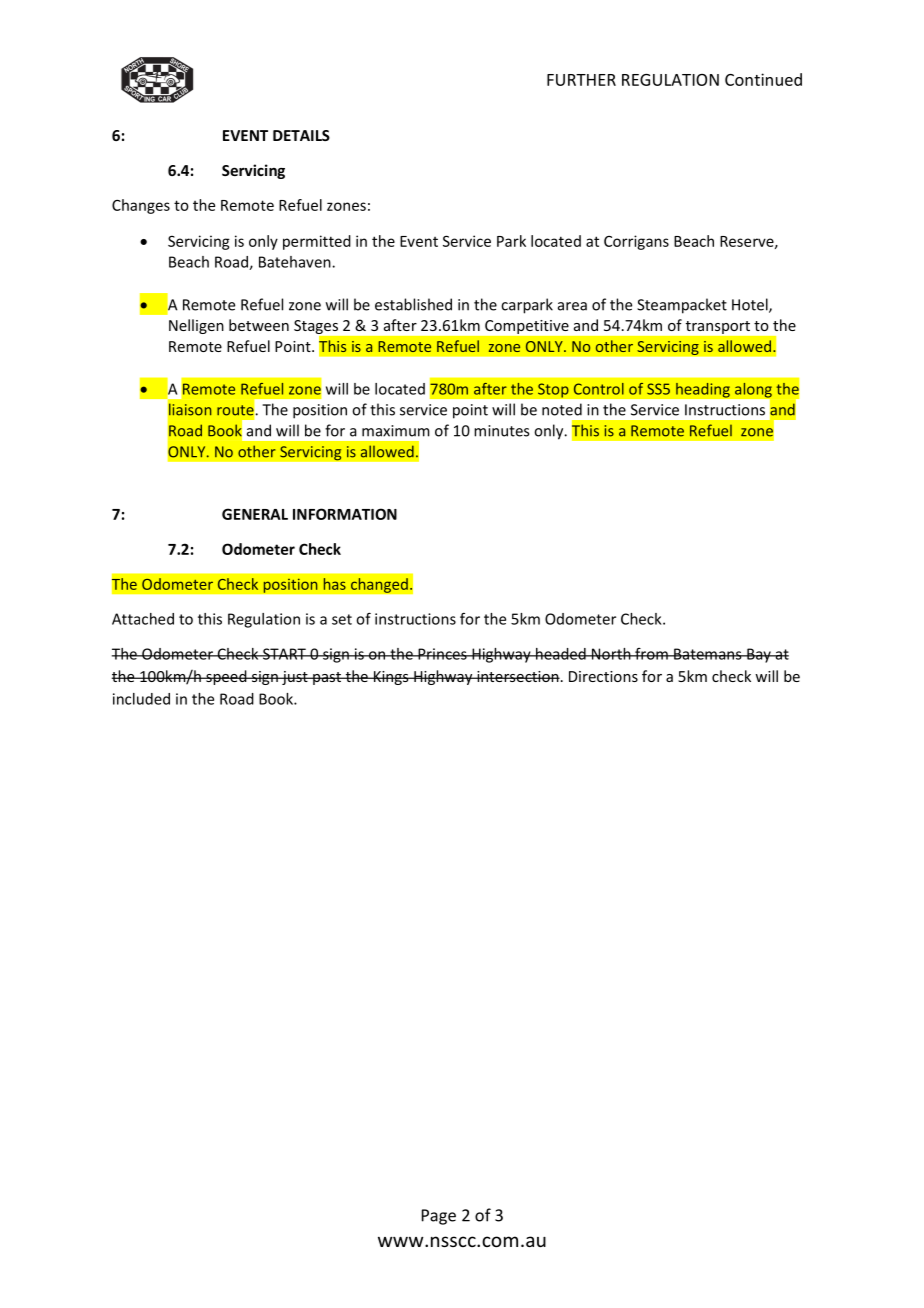 This page has width=924, height=1308. I want to click on Kings, so click(391, 678).
